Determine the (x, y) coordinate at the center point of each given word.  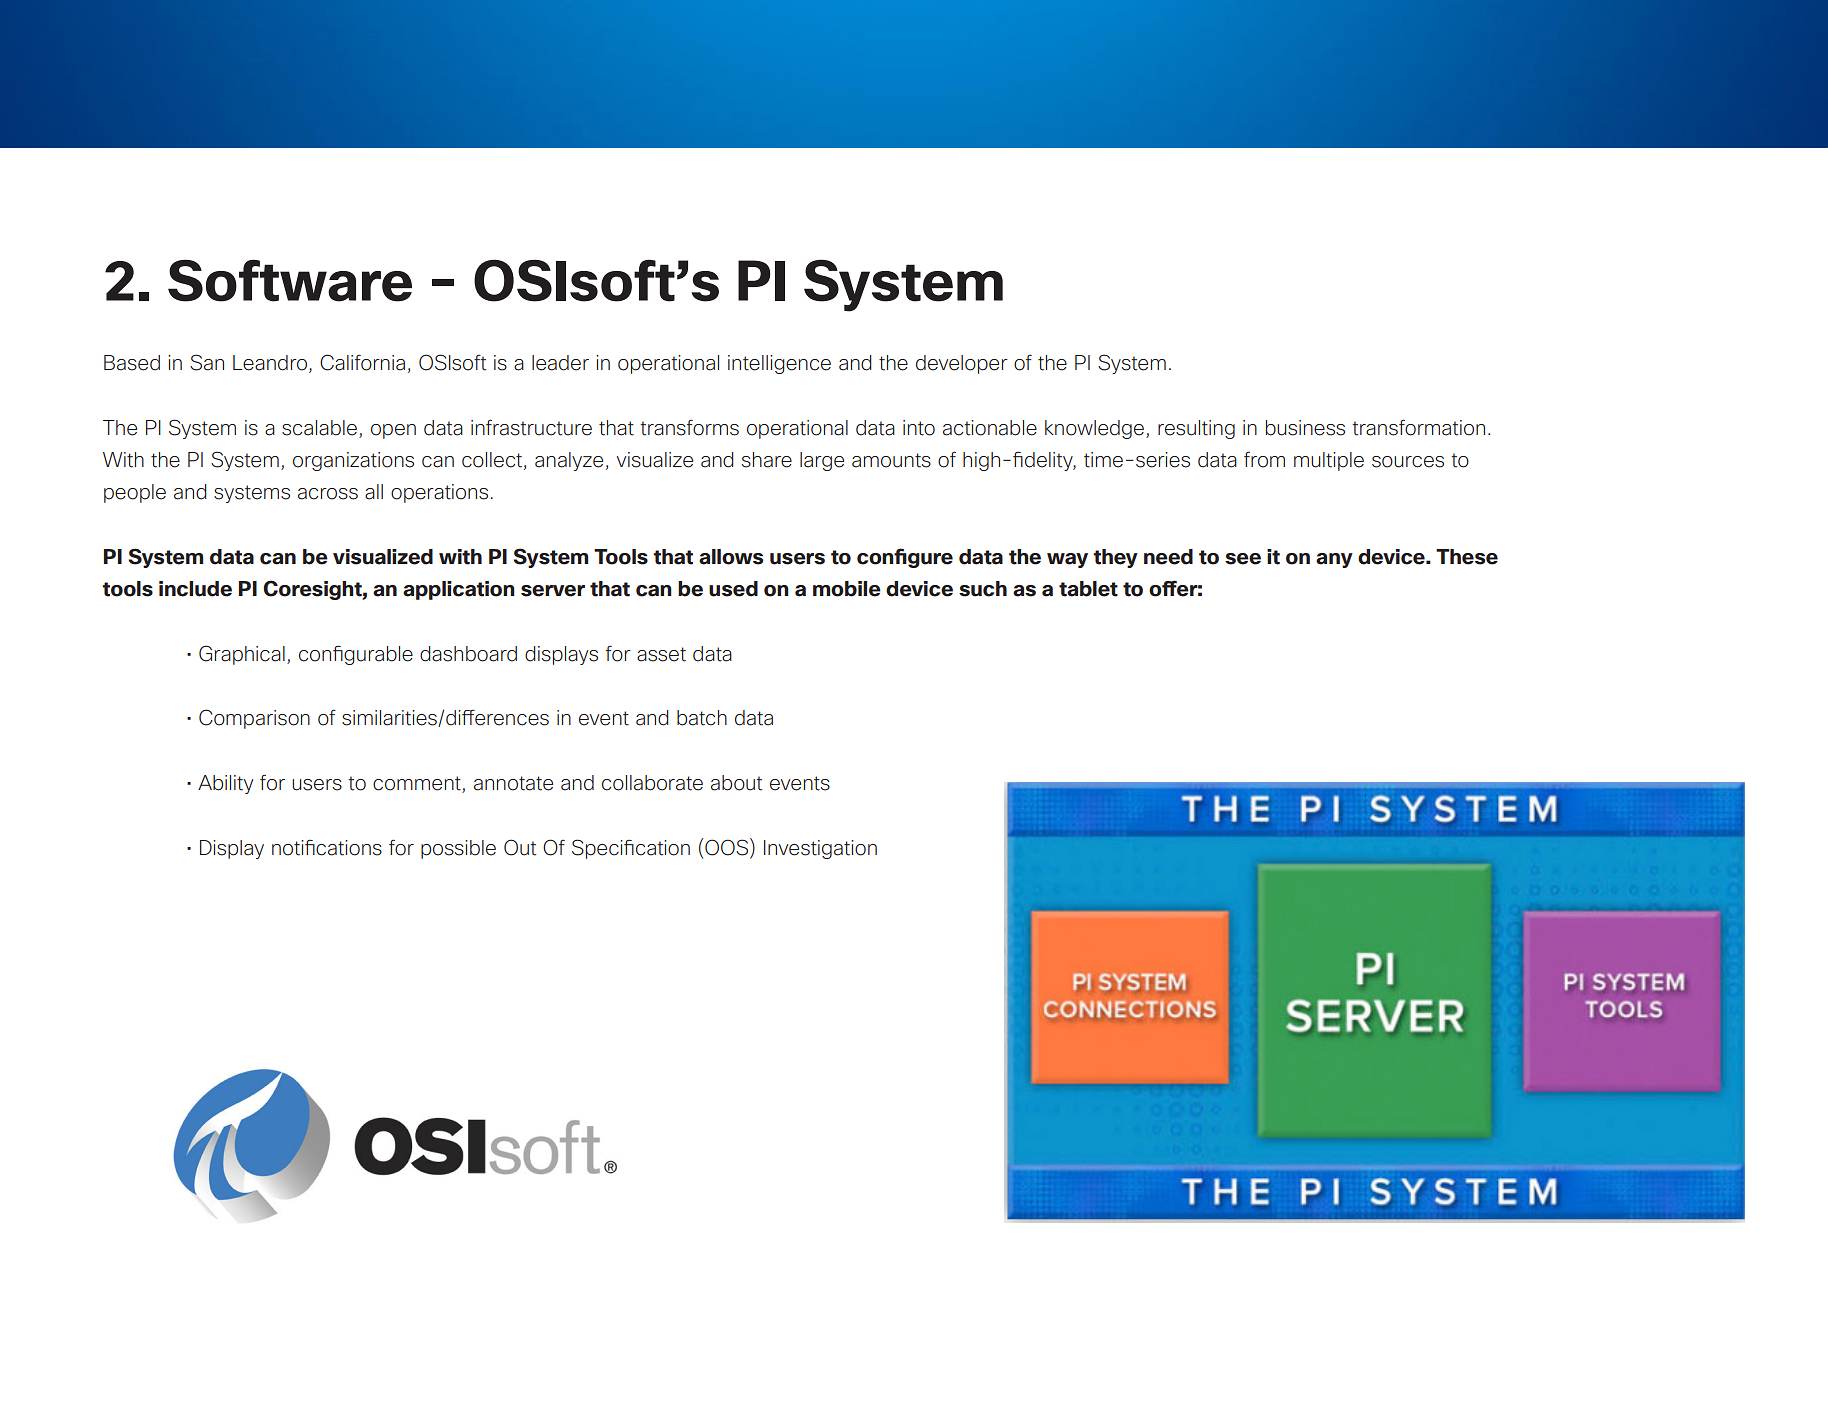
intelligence (779, 364)
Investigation (820, 849)
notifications (327, 848)
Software (290, 281)
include (195, 589)
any (1334, 560)
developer (962, 364)
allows (731, 557)
